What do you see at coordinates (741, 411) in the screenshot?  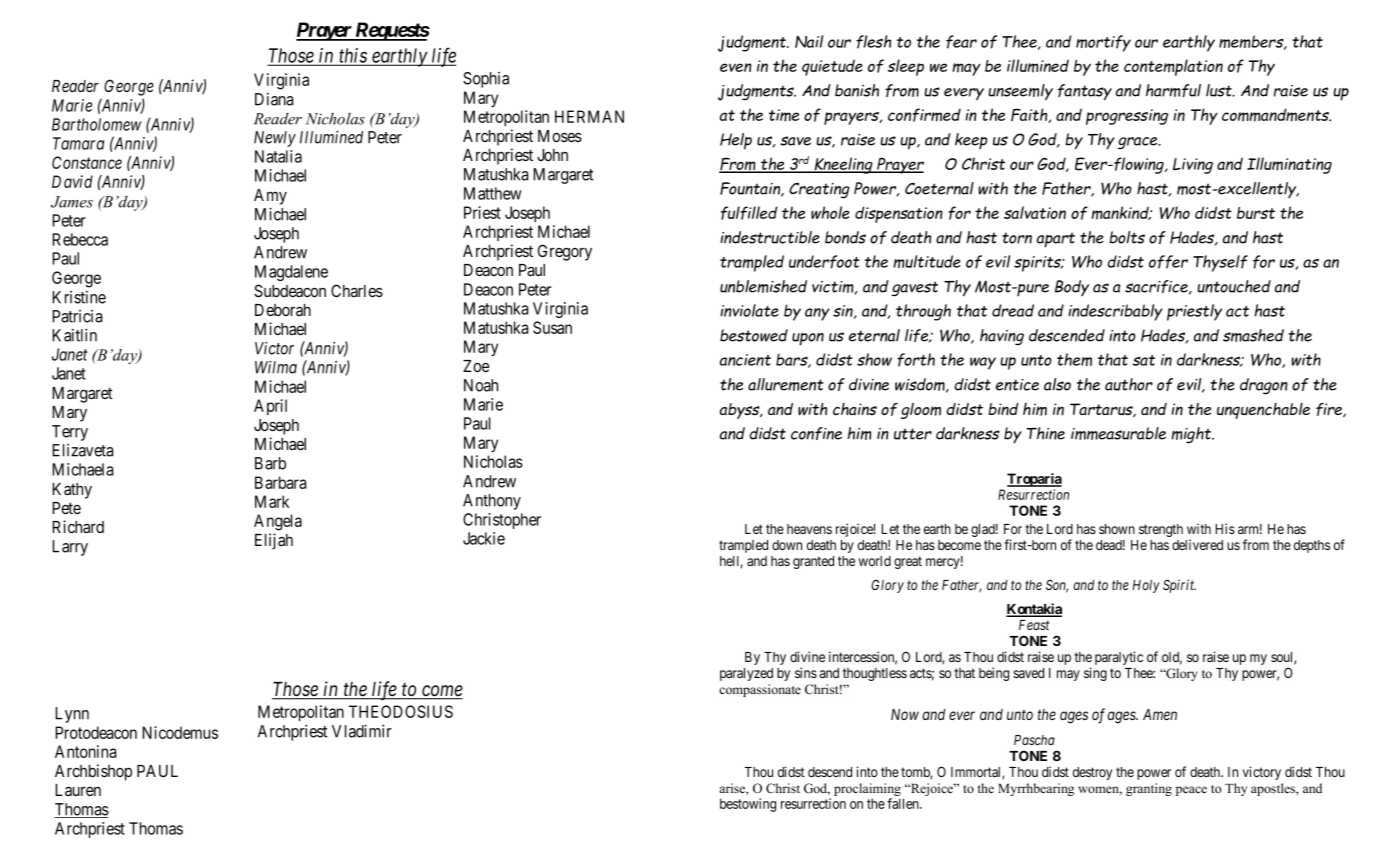 I see `abyss` at bounding box center [741, 411].
